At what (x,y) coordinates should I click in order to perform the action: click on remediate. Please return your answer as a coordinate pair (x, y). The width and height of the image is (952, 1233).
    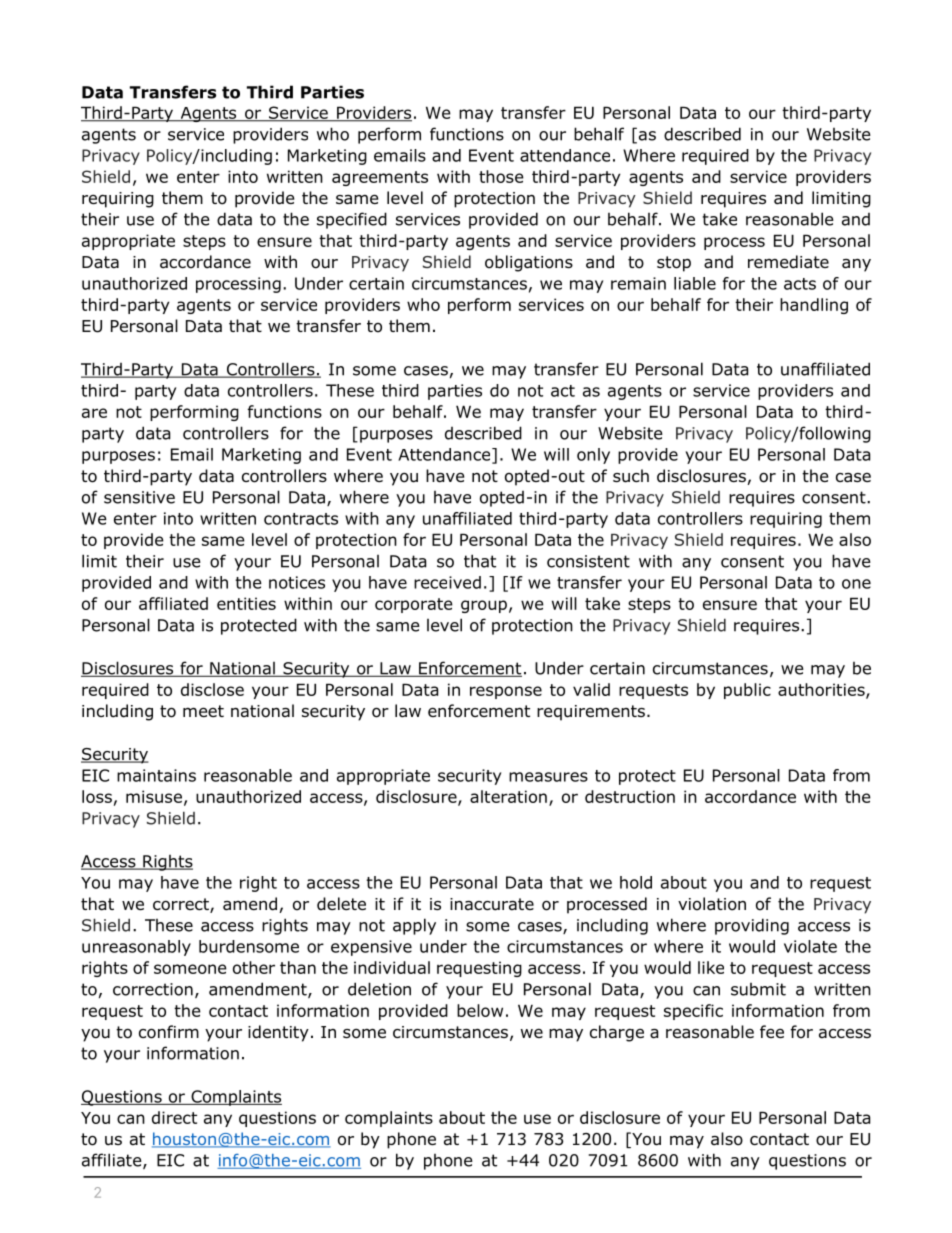
    Looking at the image, I should click on (788, 262).
